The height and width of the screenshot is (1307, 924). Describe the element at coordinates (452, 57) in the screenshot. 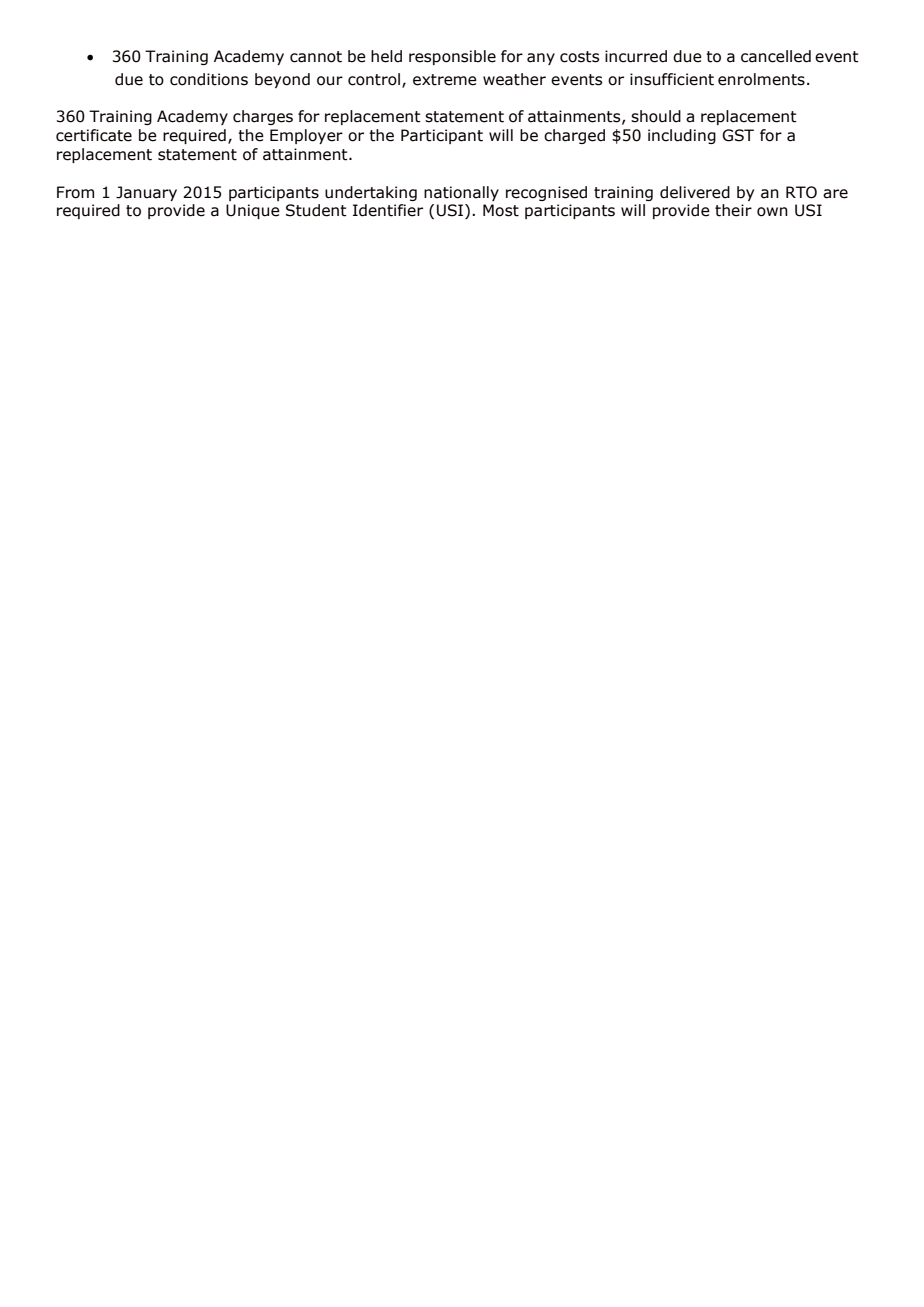

I see `responsible` at that location.
